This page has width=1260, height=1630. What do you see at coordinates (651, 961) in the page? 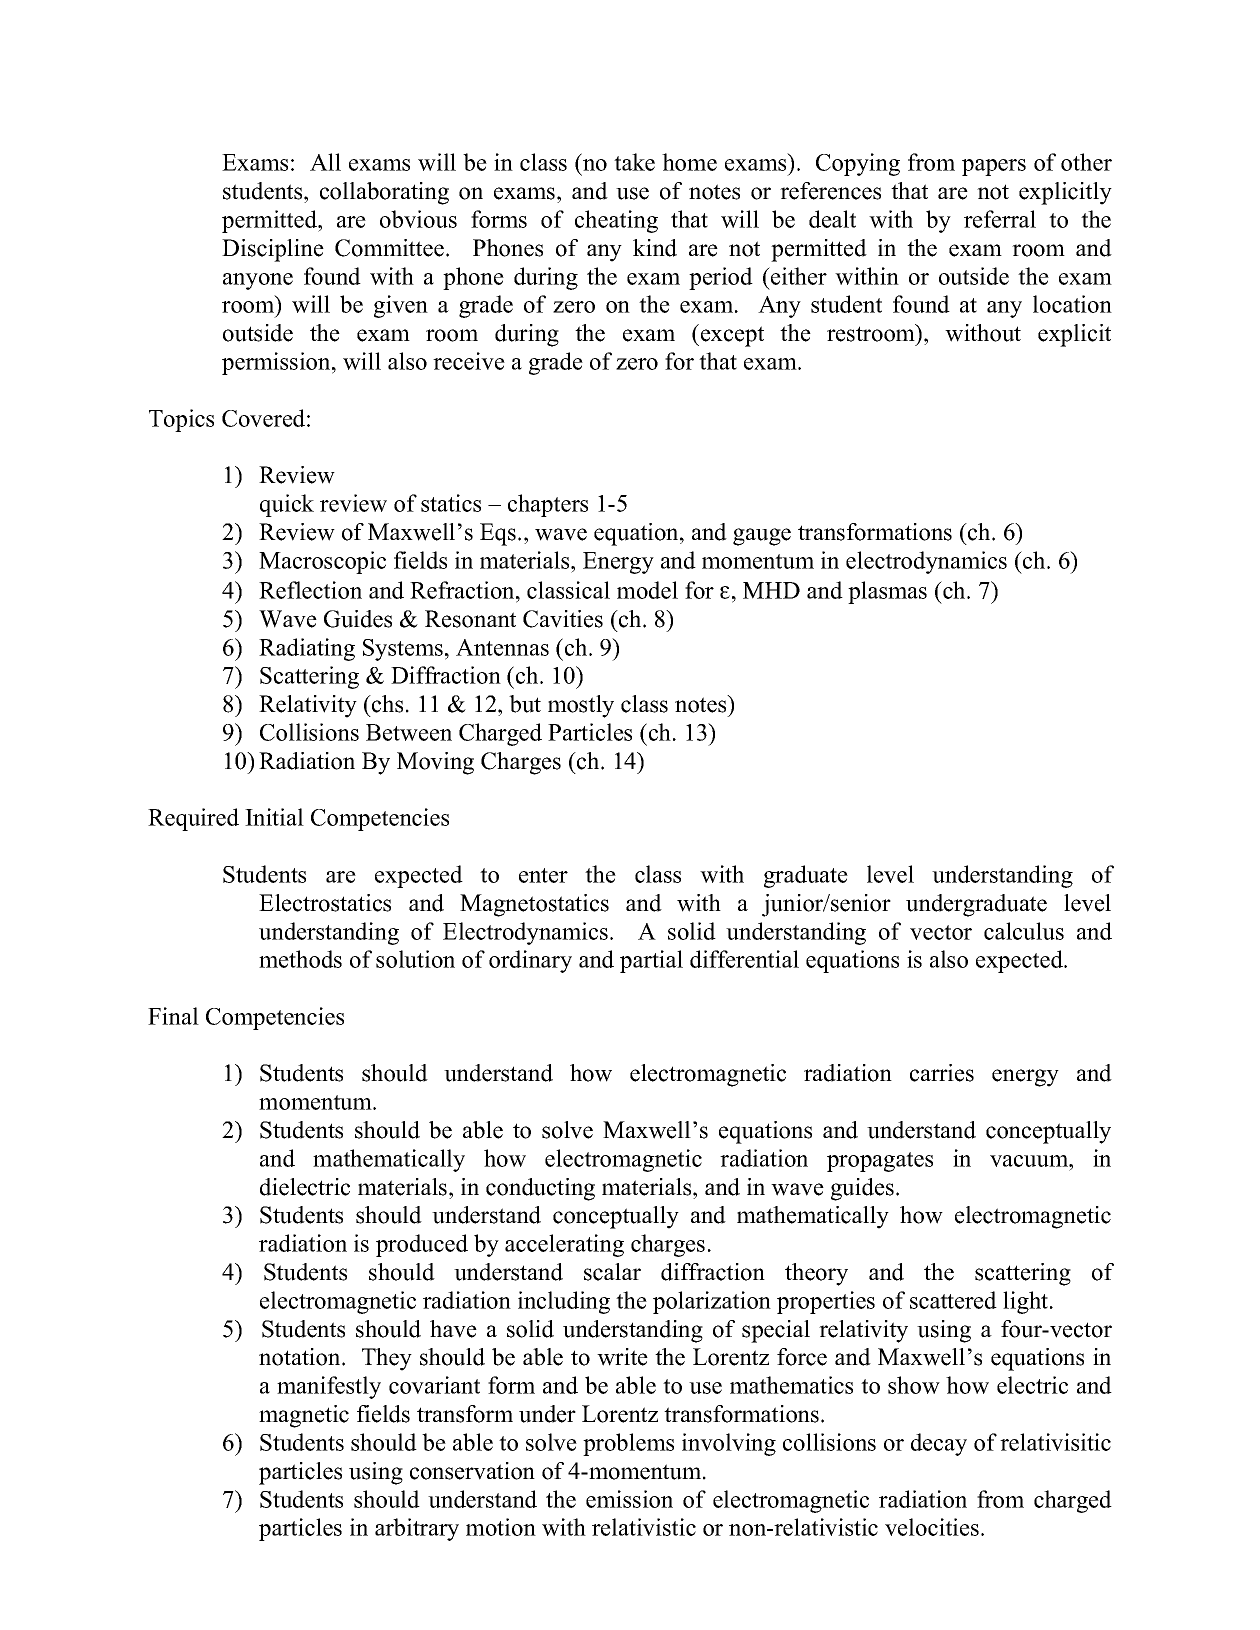
I see `partial` at bounding box center [651, 961].
